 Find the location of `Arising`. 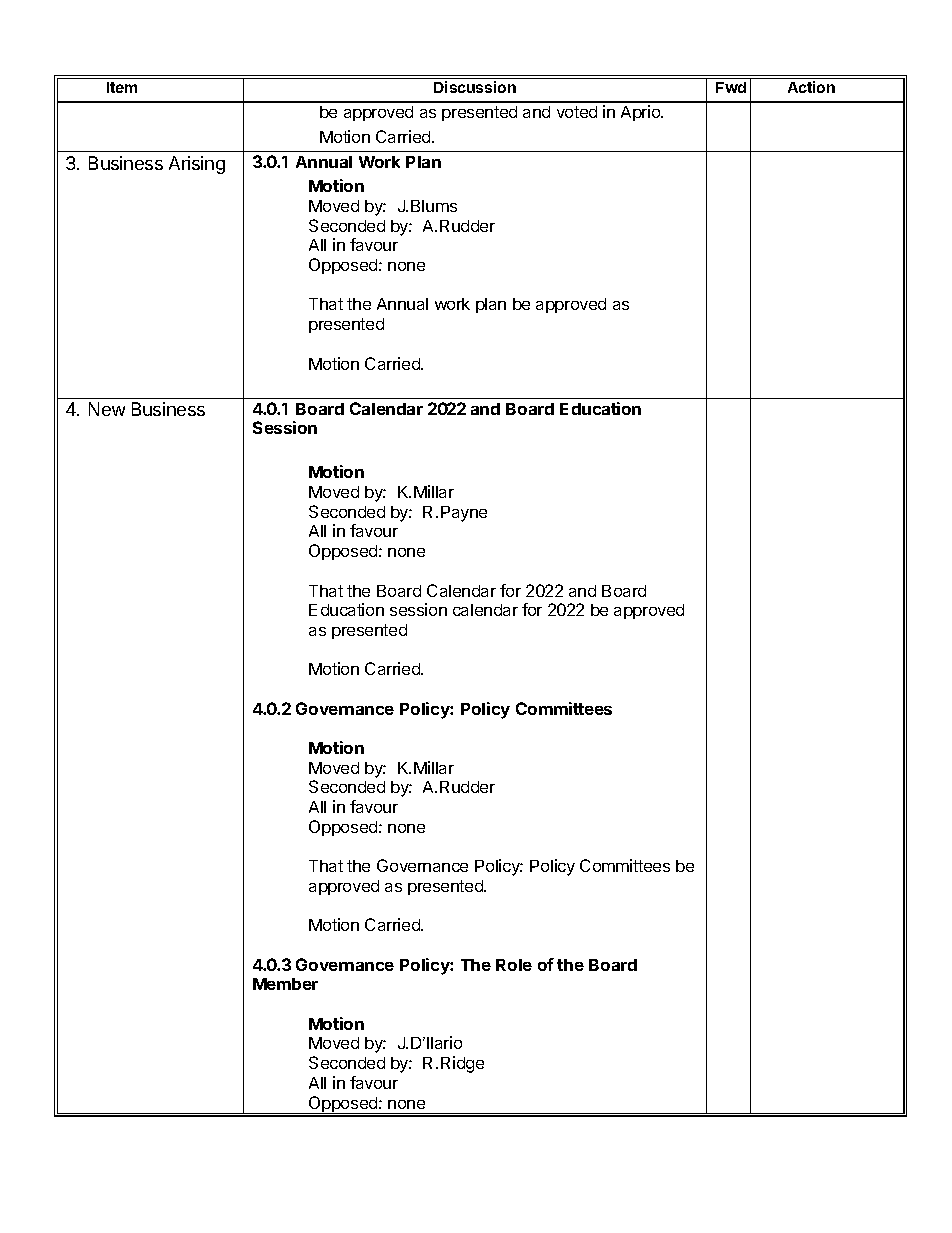

Arising is located at coordinates (197, 165).
